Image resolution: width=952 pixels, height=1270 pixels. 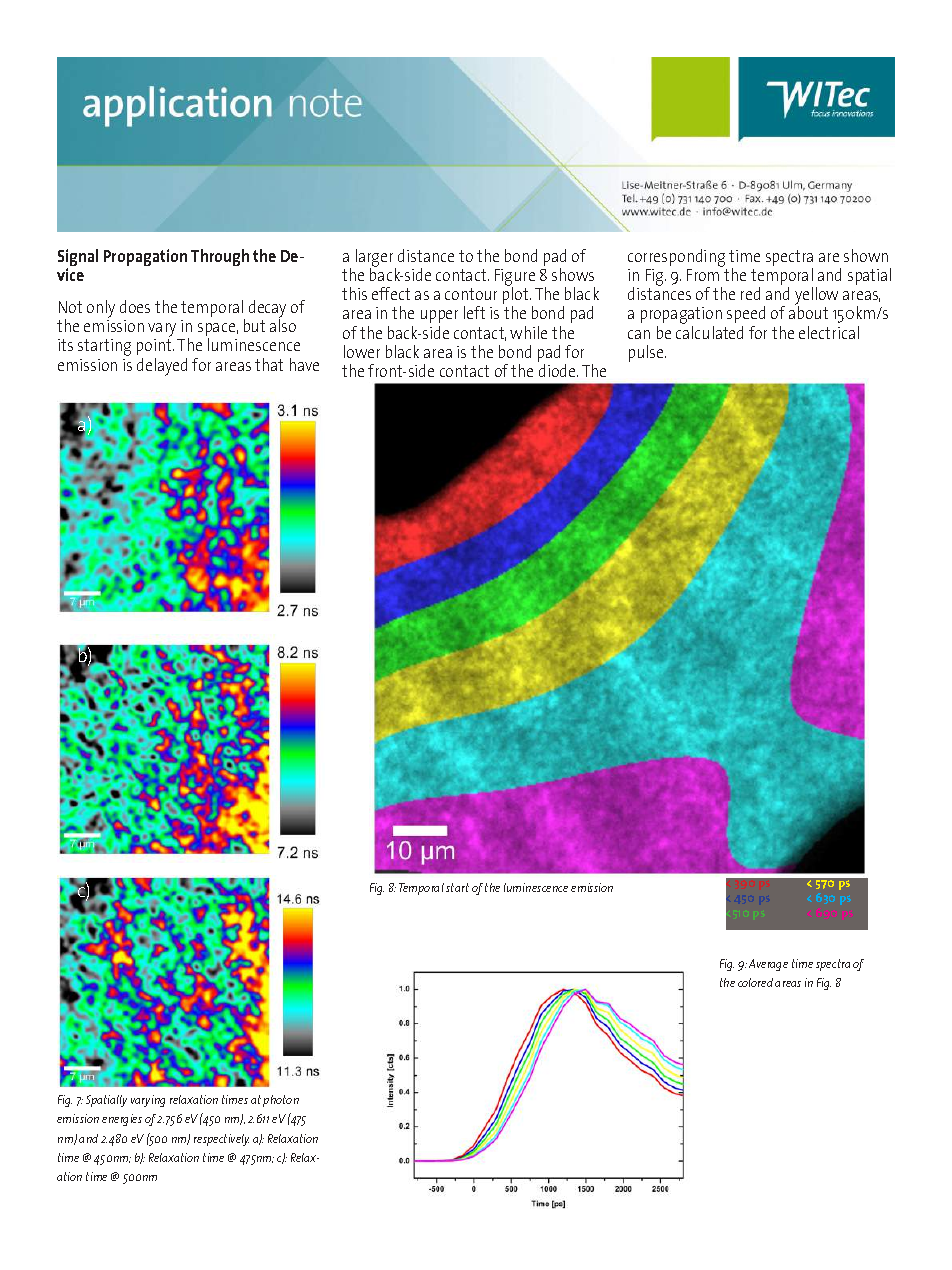 I want to click on yellow, so click(x=816, y=297).
